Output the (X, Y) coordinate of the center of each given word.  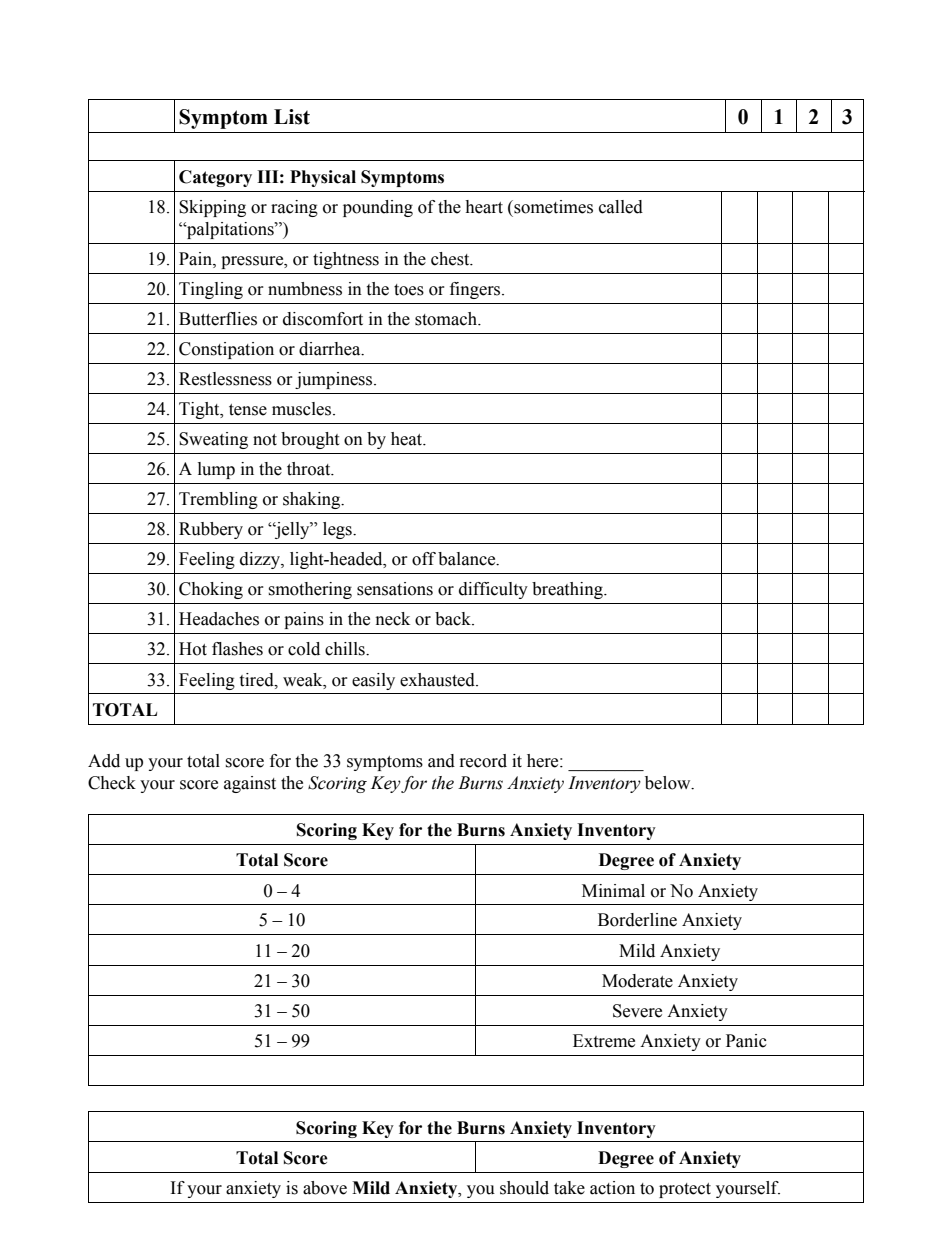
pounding (378, 208)
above (325, 1188)
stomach (447, 319)
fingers (476, 290)
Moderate (637, 981)
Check (112, 783)
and (441, 761)
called (621, 207)
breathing (568, 590)
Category (215, 178)
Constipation (226, 350)
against (250, 784)
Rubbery (211, 530)
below (669, 783)
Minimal (613, 891)
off (424, 559)
